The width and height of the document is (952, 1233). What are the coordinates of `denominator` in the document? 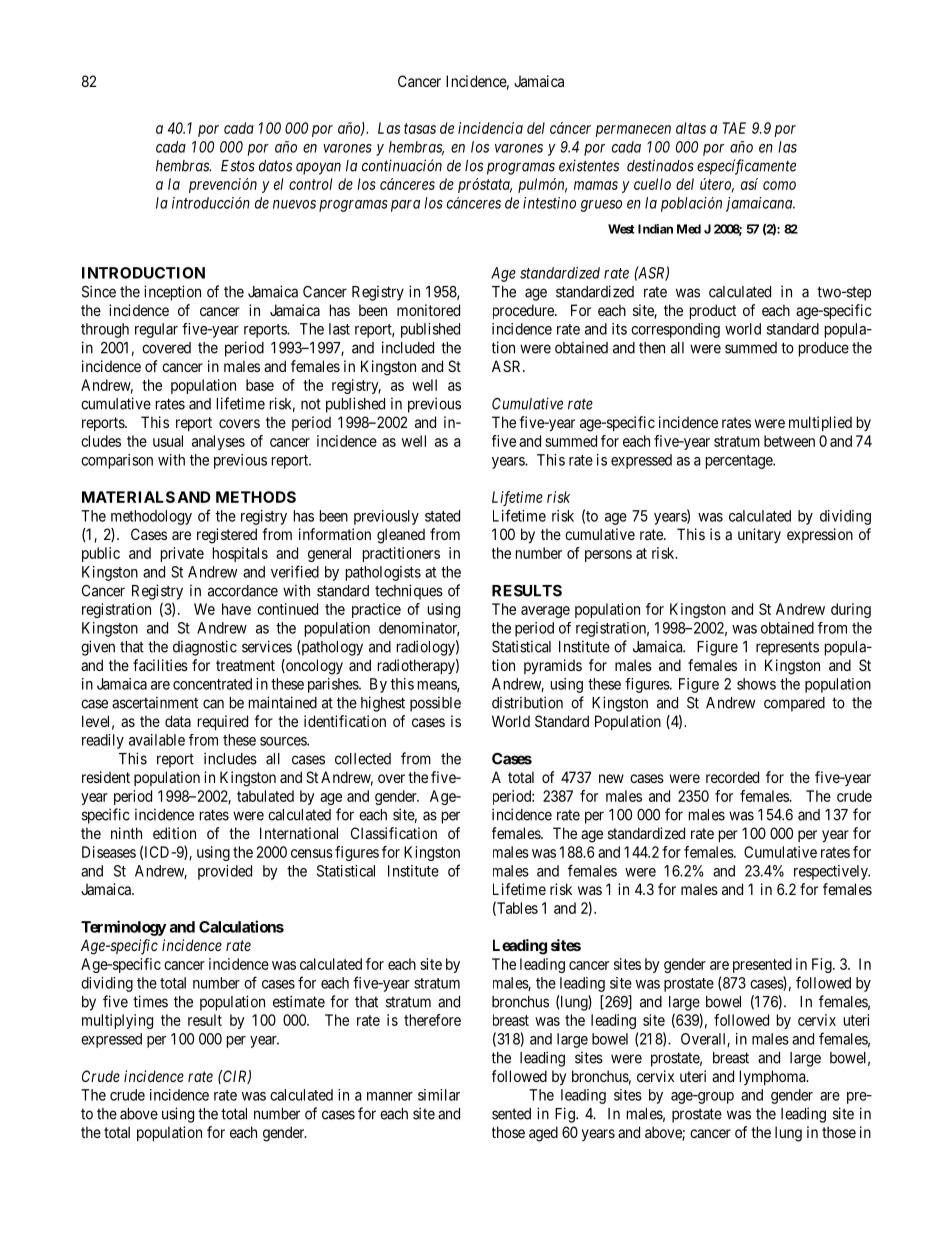 It's located at (419, 629).
